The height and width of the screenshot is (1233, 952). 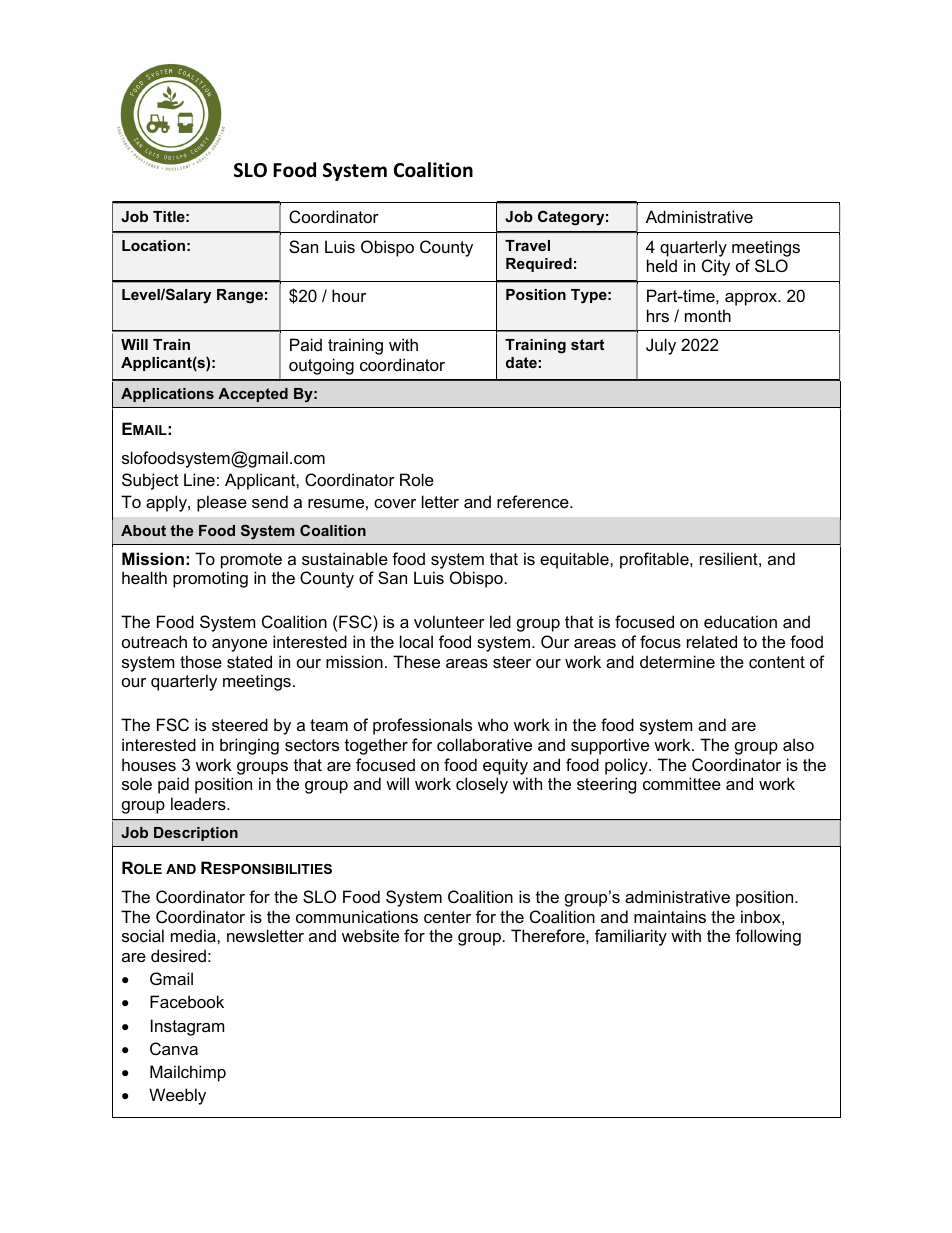 What do you see at coordinates (768, 937) in the screenshot?
I see `following` at bounding box center [768, 937].
